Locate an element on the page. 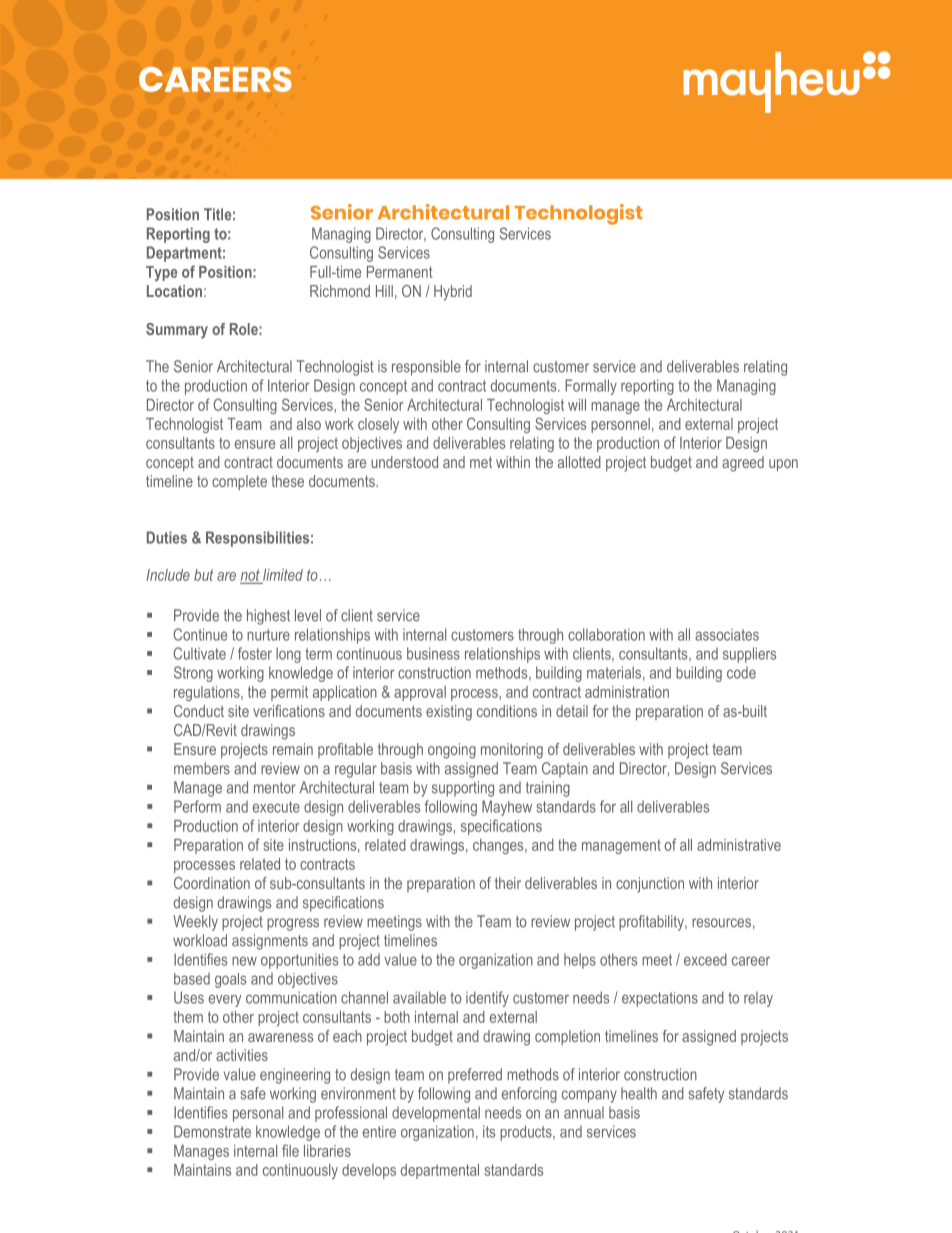  Formally is located at coordinates (591, 387).
